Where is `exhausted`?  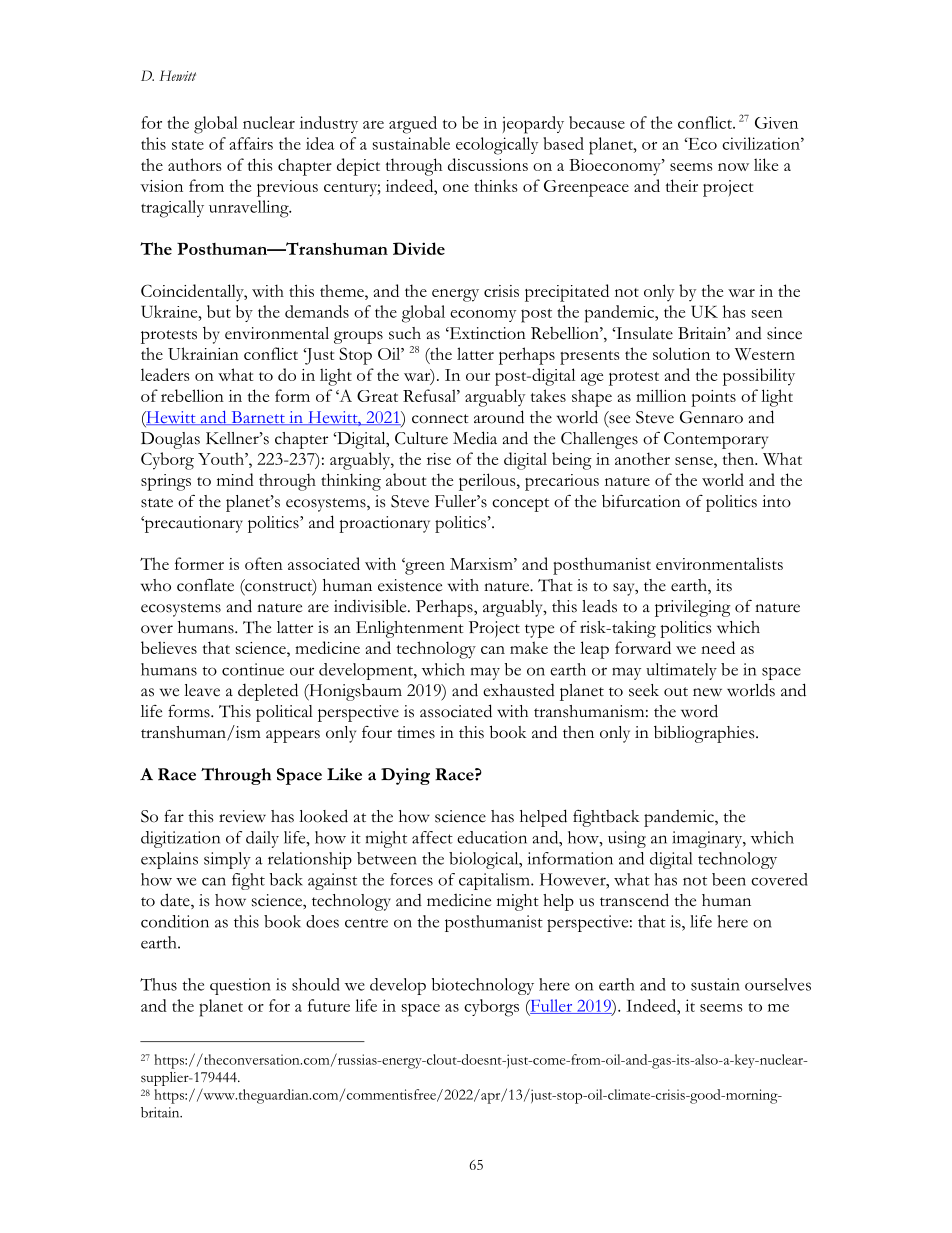
exhausted is located at coordinates (519, 690).
